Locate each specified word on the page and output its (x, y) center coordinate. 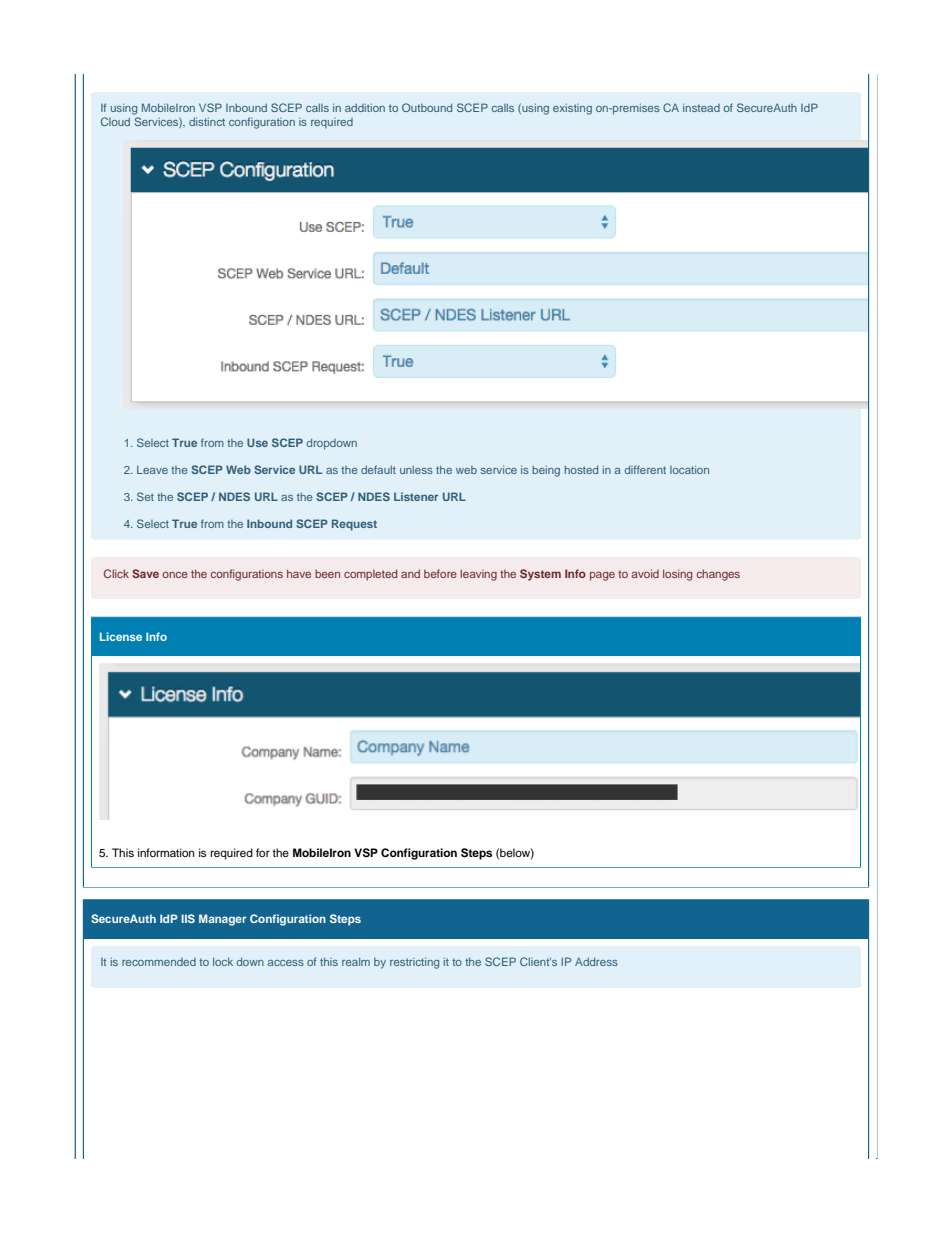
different (645, 469)
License (121, 636)
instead (701, 108)
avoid (645, 573)
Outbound (427, 107)
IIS (188, 918)
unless (416, 470)
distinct (207, 122)
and (410, 573)
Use (257, 442)
